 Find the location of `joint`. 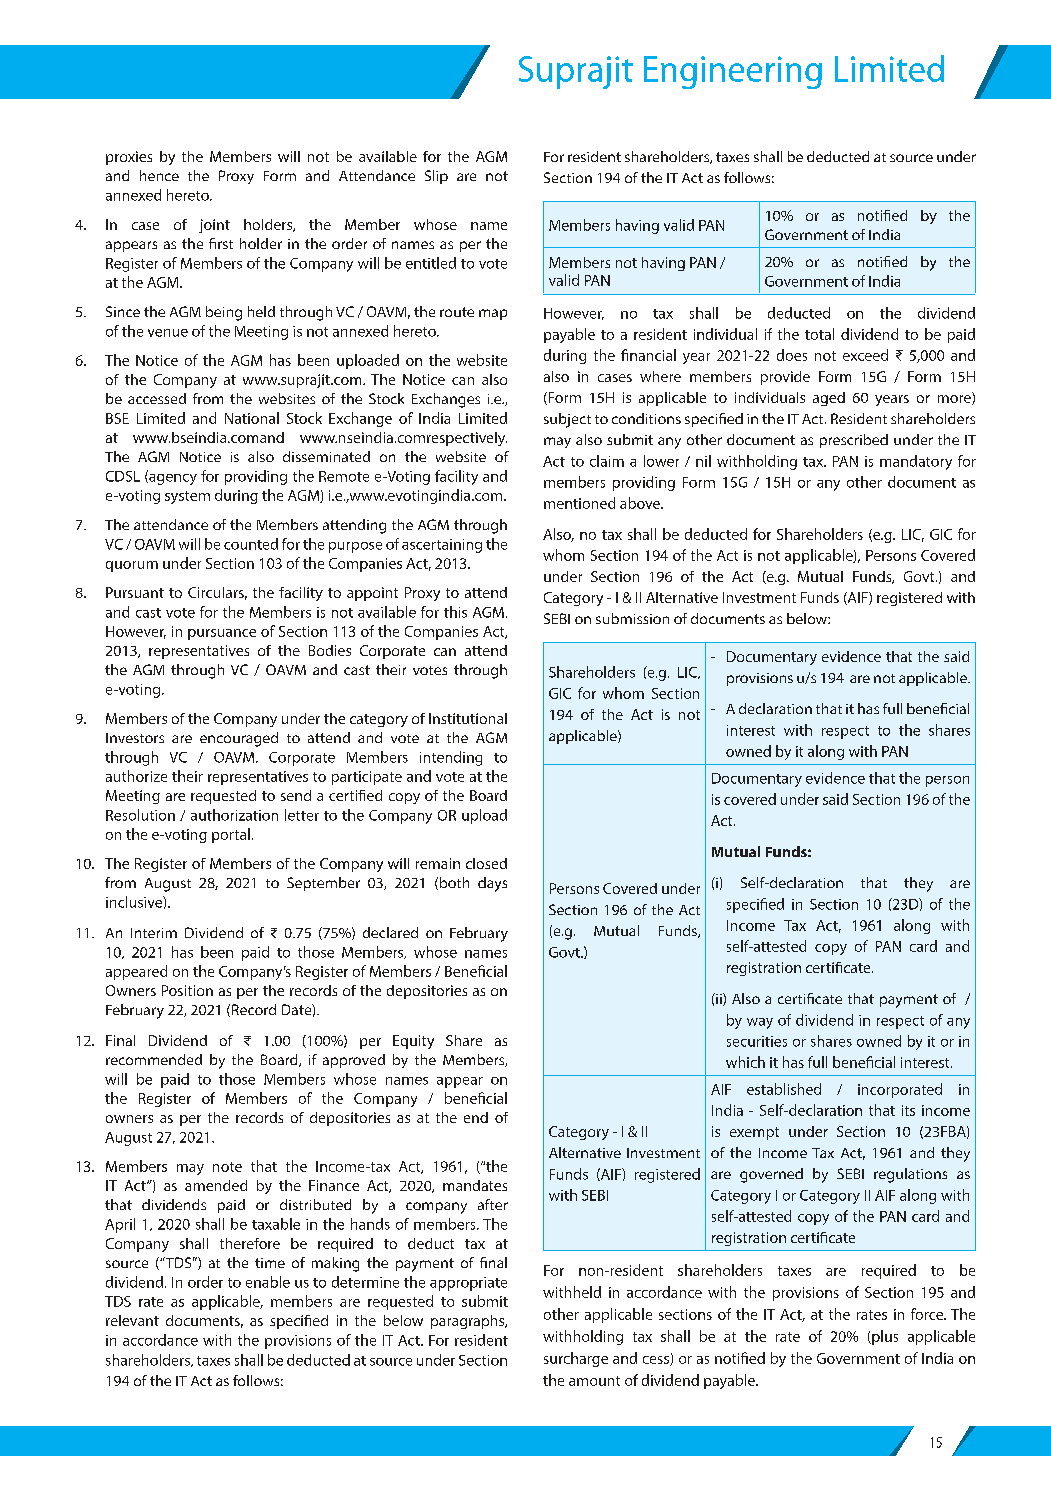

joint is located at coordinates (214, 226).
